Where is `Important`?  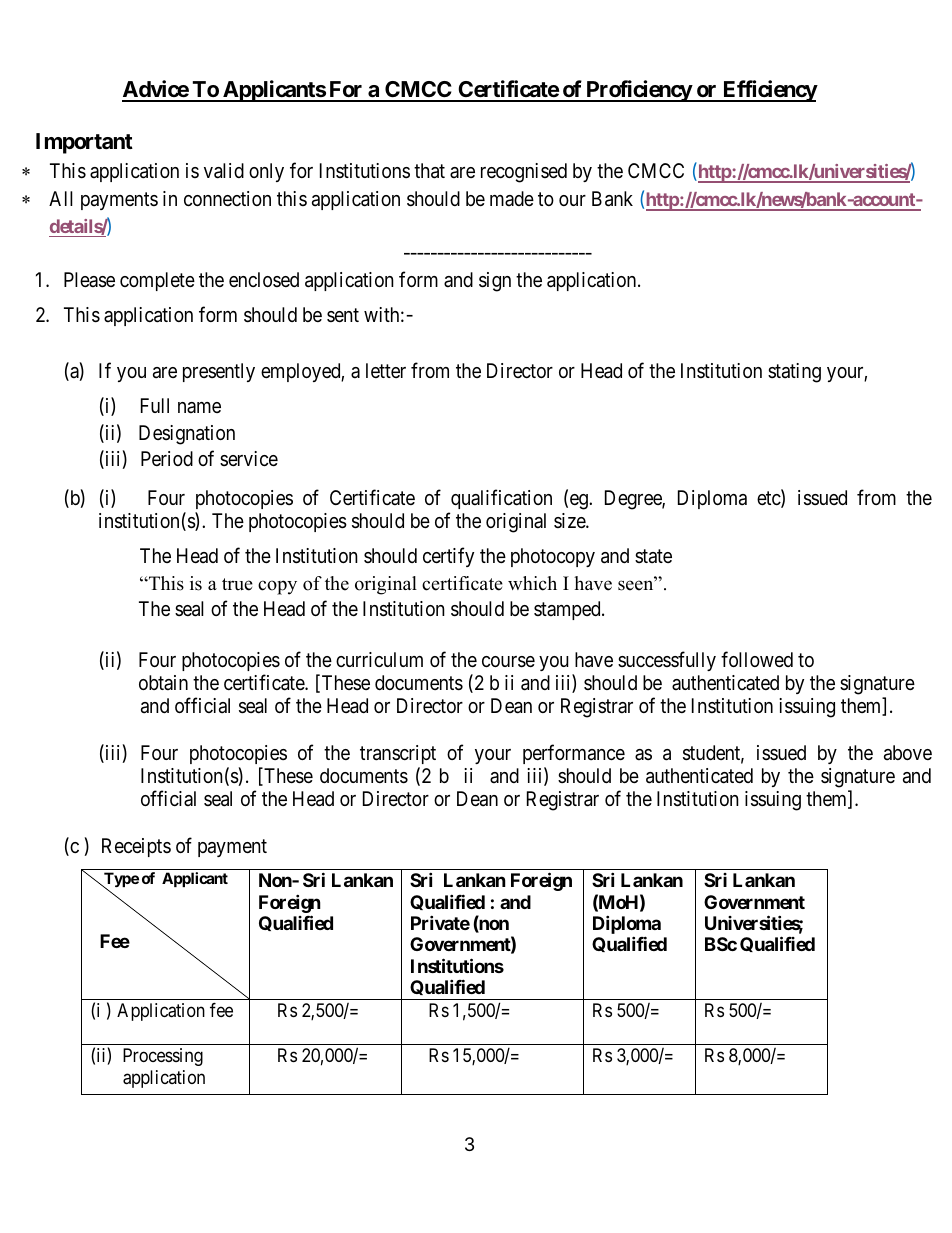
Important is located at coordinates (84, 143).
